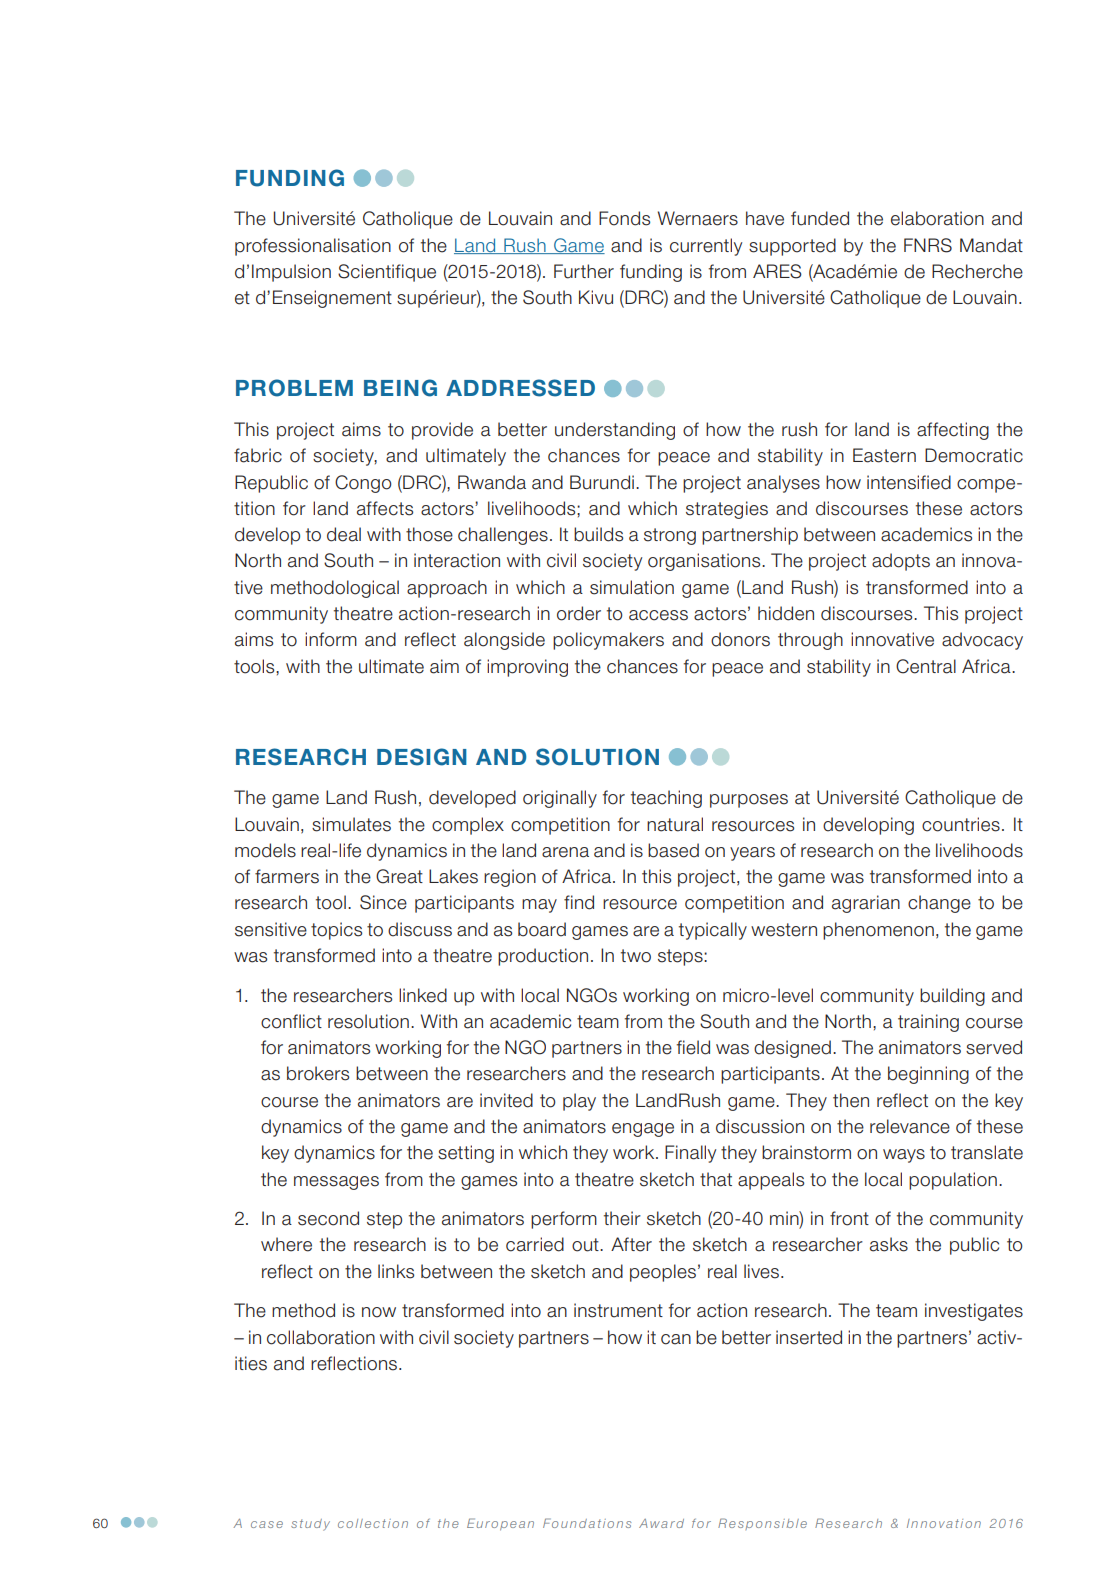 Image resolution: width=1119 pixels, height=1582 pixels. Describe the element at coordinates (331, 639) in the screenshot. I see `inform` at that location.
